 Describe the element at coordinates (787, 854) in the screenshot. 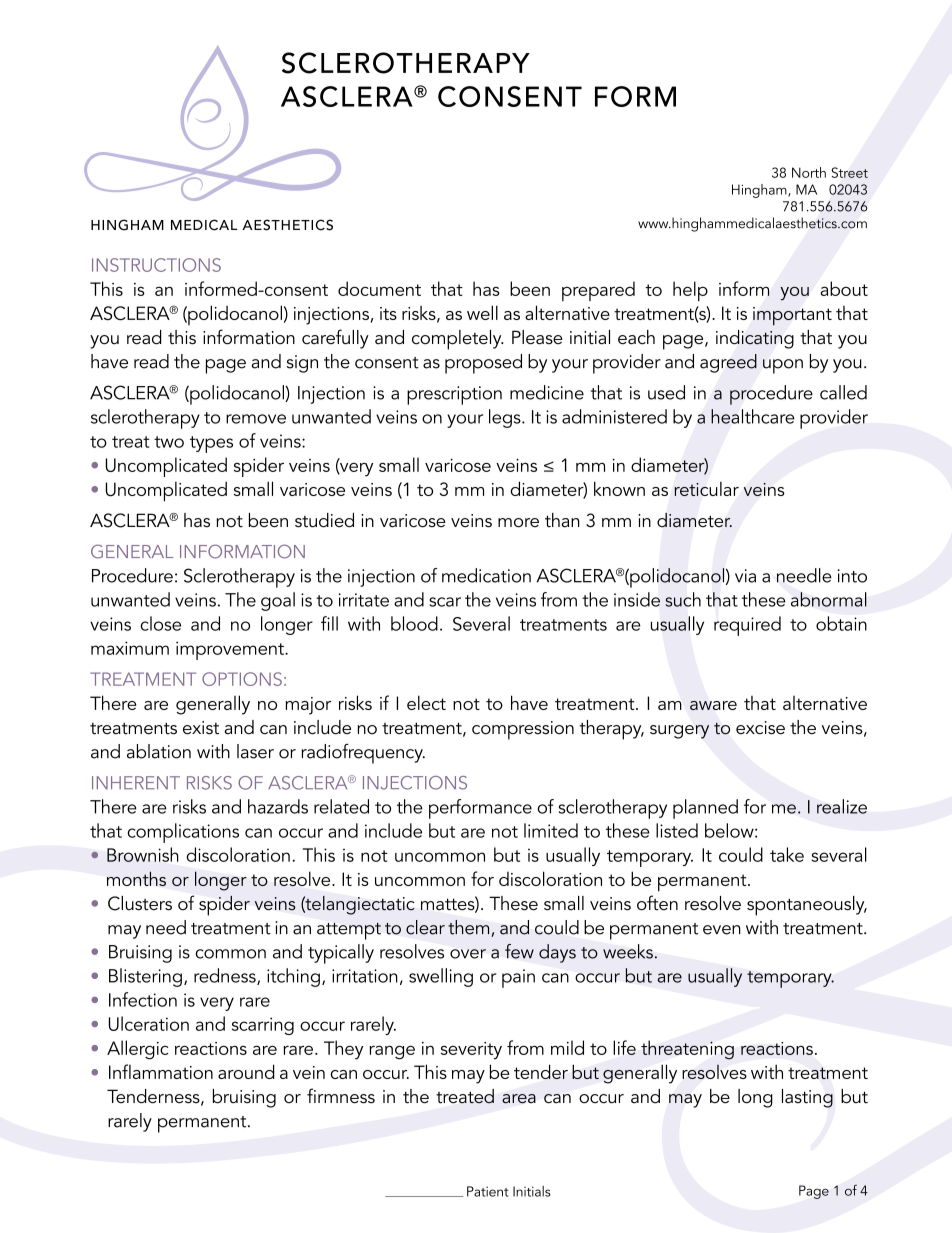

I see `take` at that location.
